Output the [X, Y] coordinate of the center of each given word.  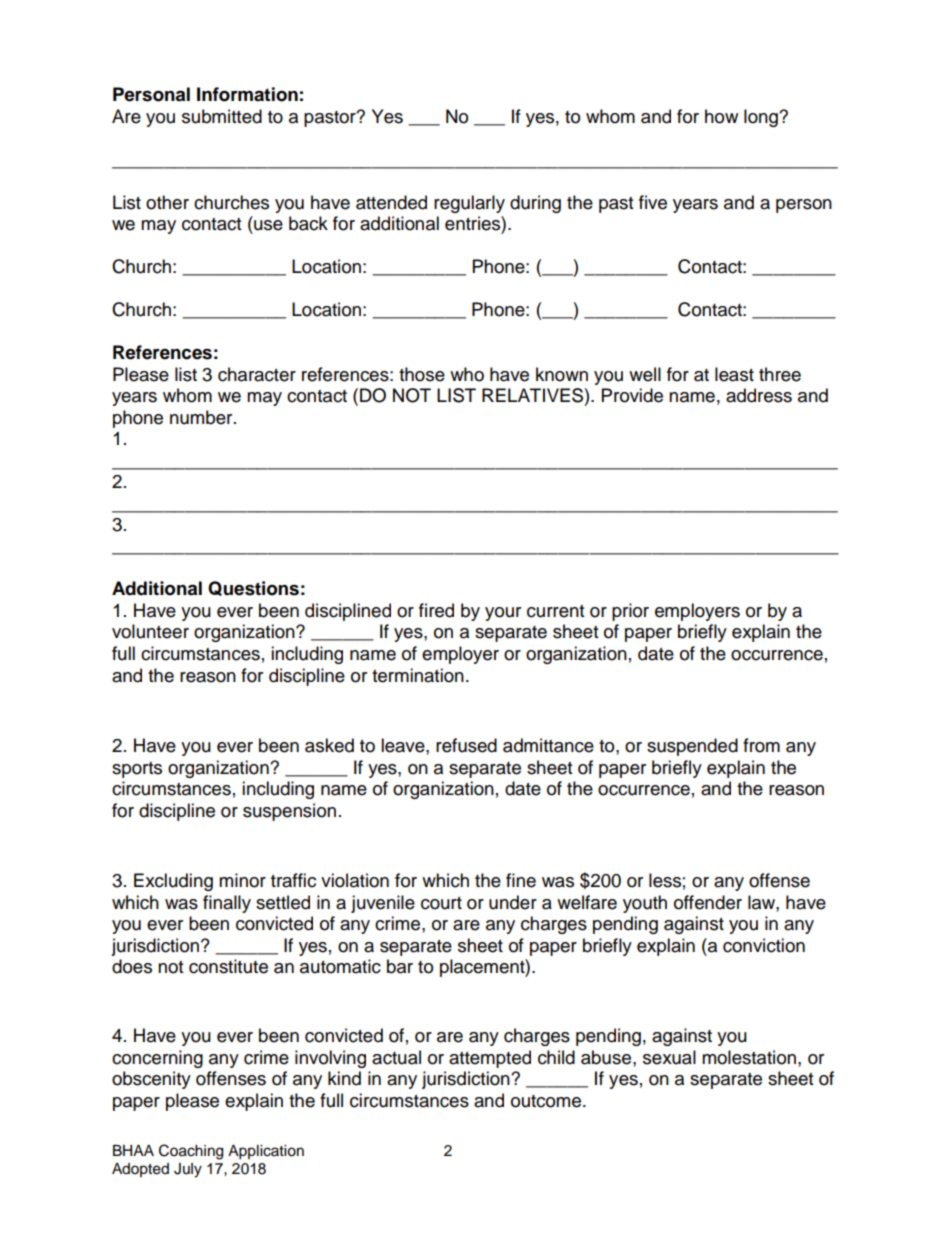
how [721, 116]
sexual [669, 1057]
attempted [490, 1059]
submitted [222, 116]
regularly [469, 204]
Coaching [191, 1152]
